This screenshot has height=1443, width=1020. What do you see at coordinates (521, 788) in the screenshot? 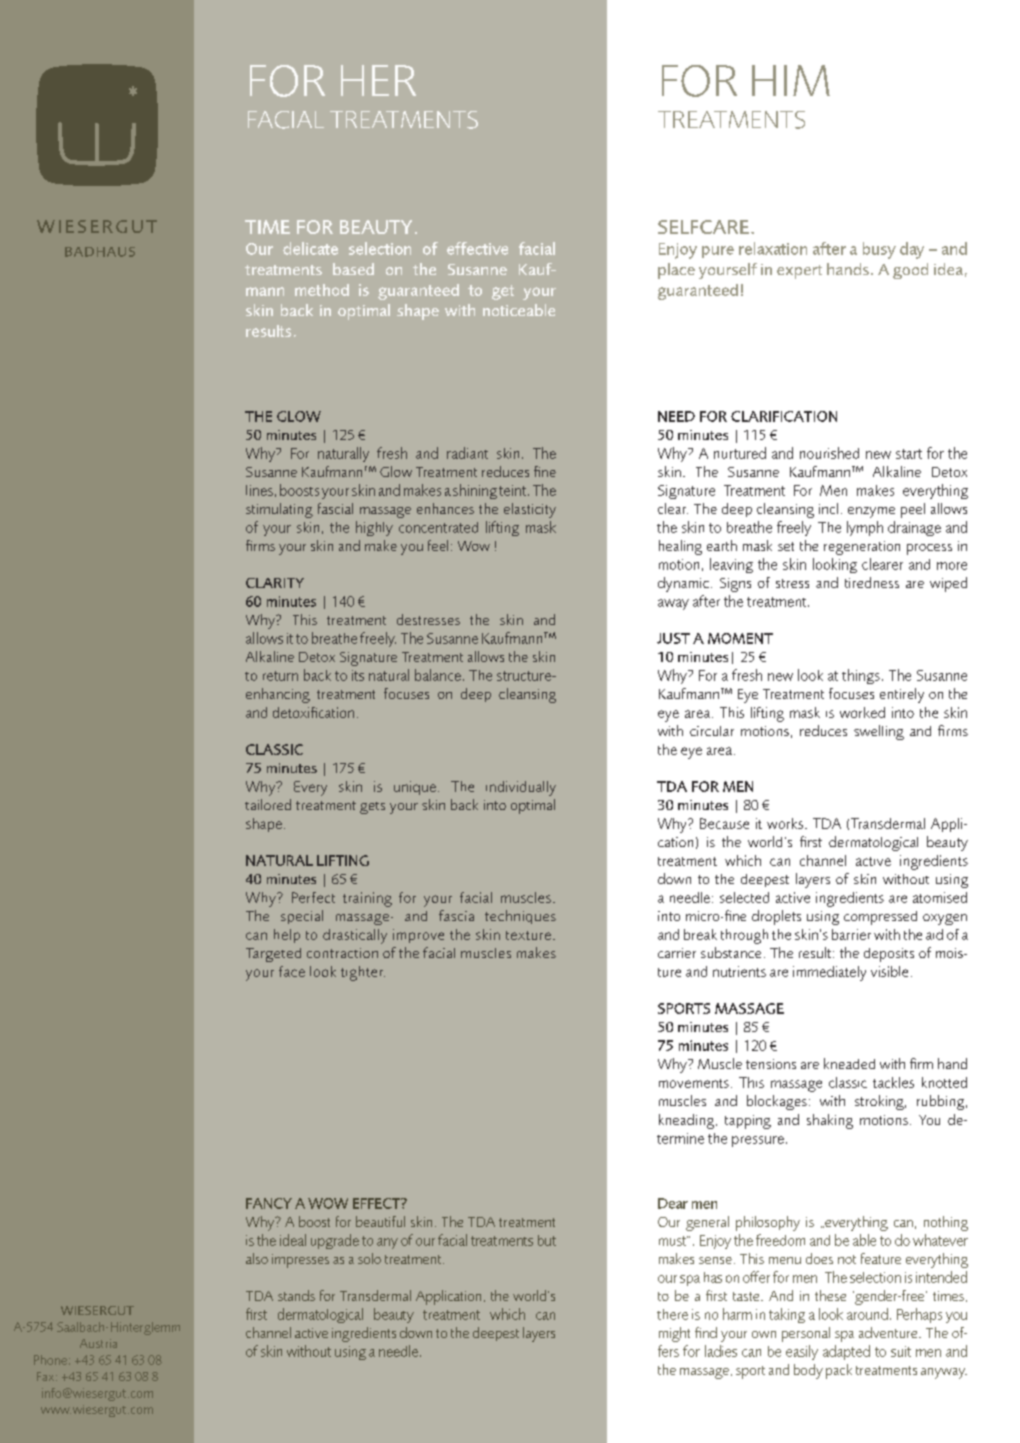
I see `individually` at bounding box center [521, 788].
